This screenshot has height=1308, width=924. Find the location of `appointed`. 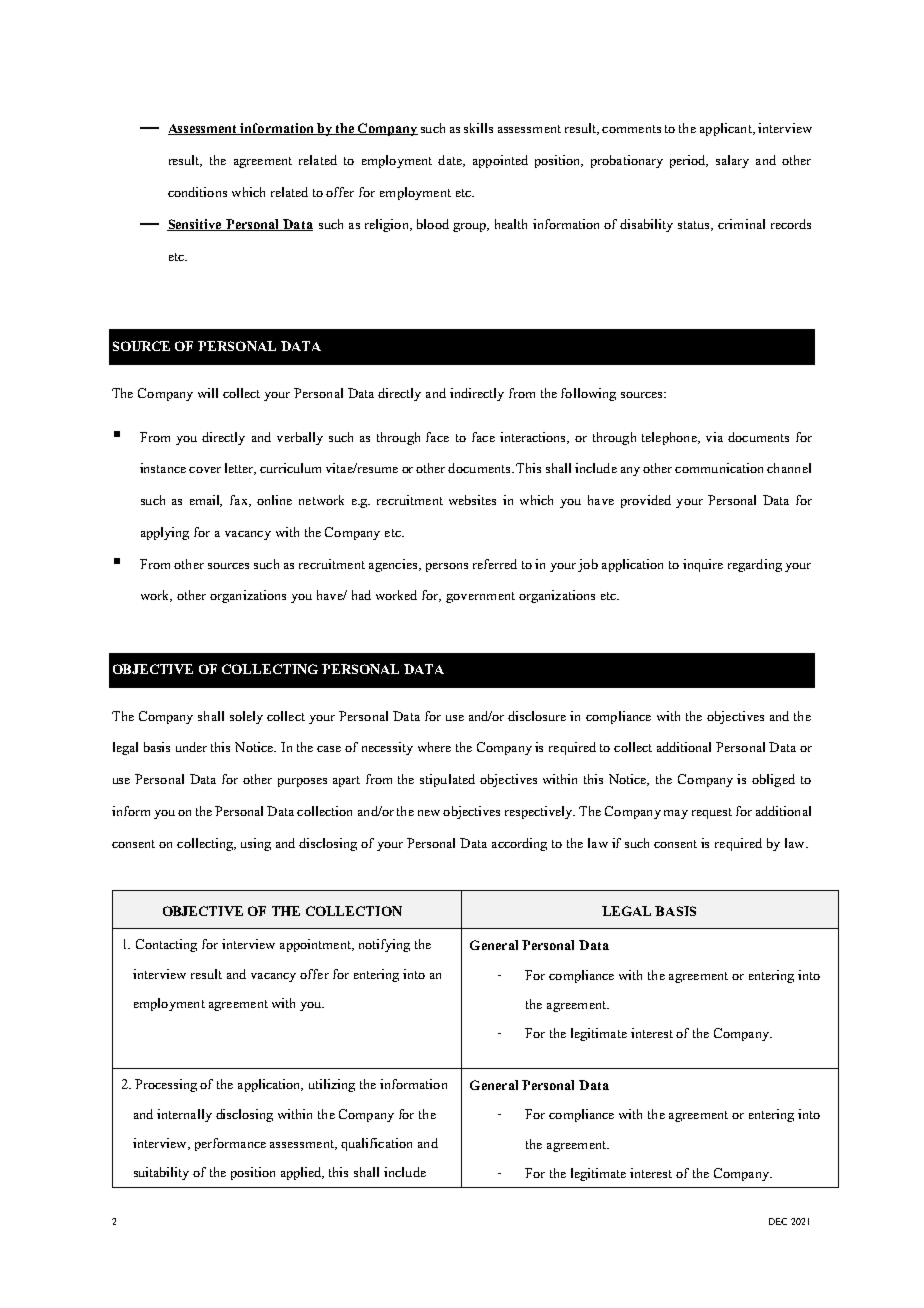

appointed is located at coordinates (500, 161).
